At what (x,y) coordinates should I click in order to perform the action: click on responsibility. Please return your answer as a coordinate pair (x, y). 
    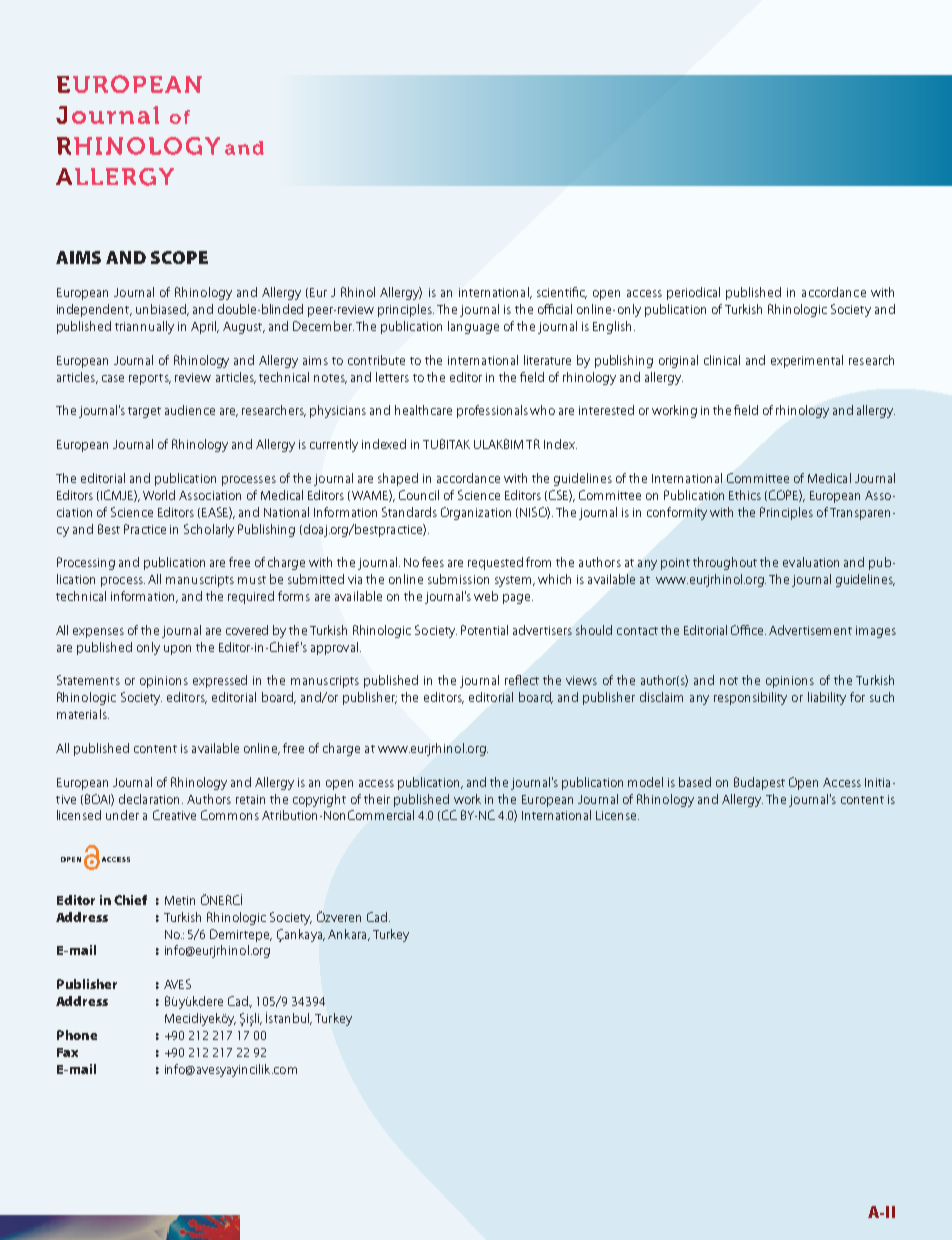
    Looking at the image, I should click on (750, 698).
